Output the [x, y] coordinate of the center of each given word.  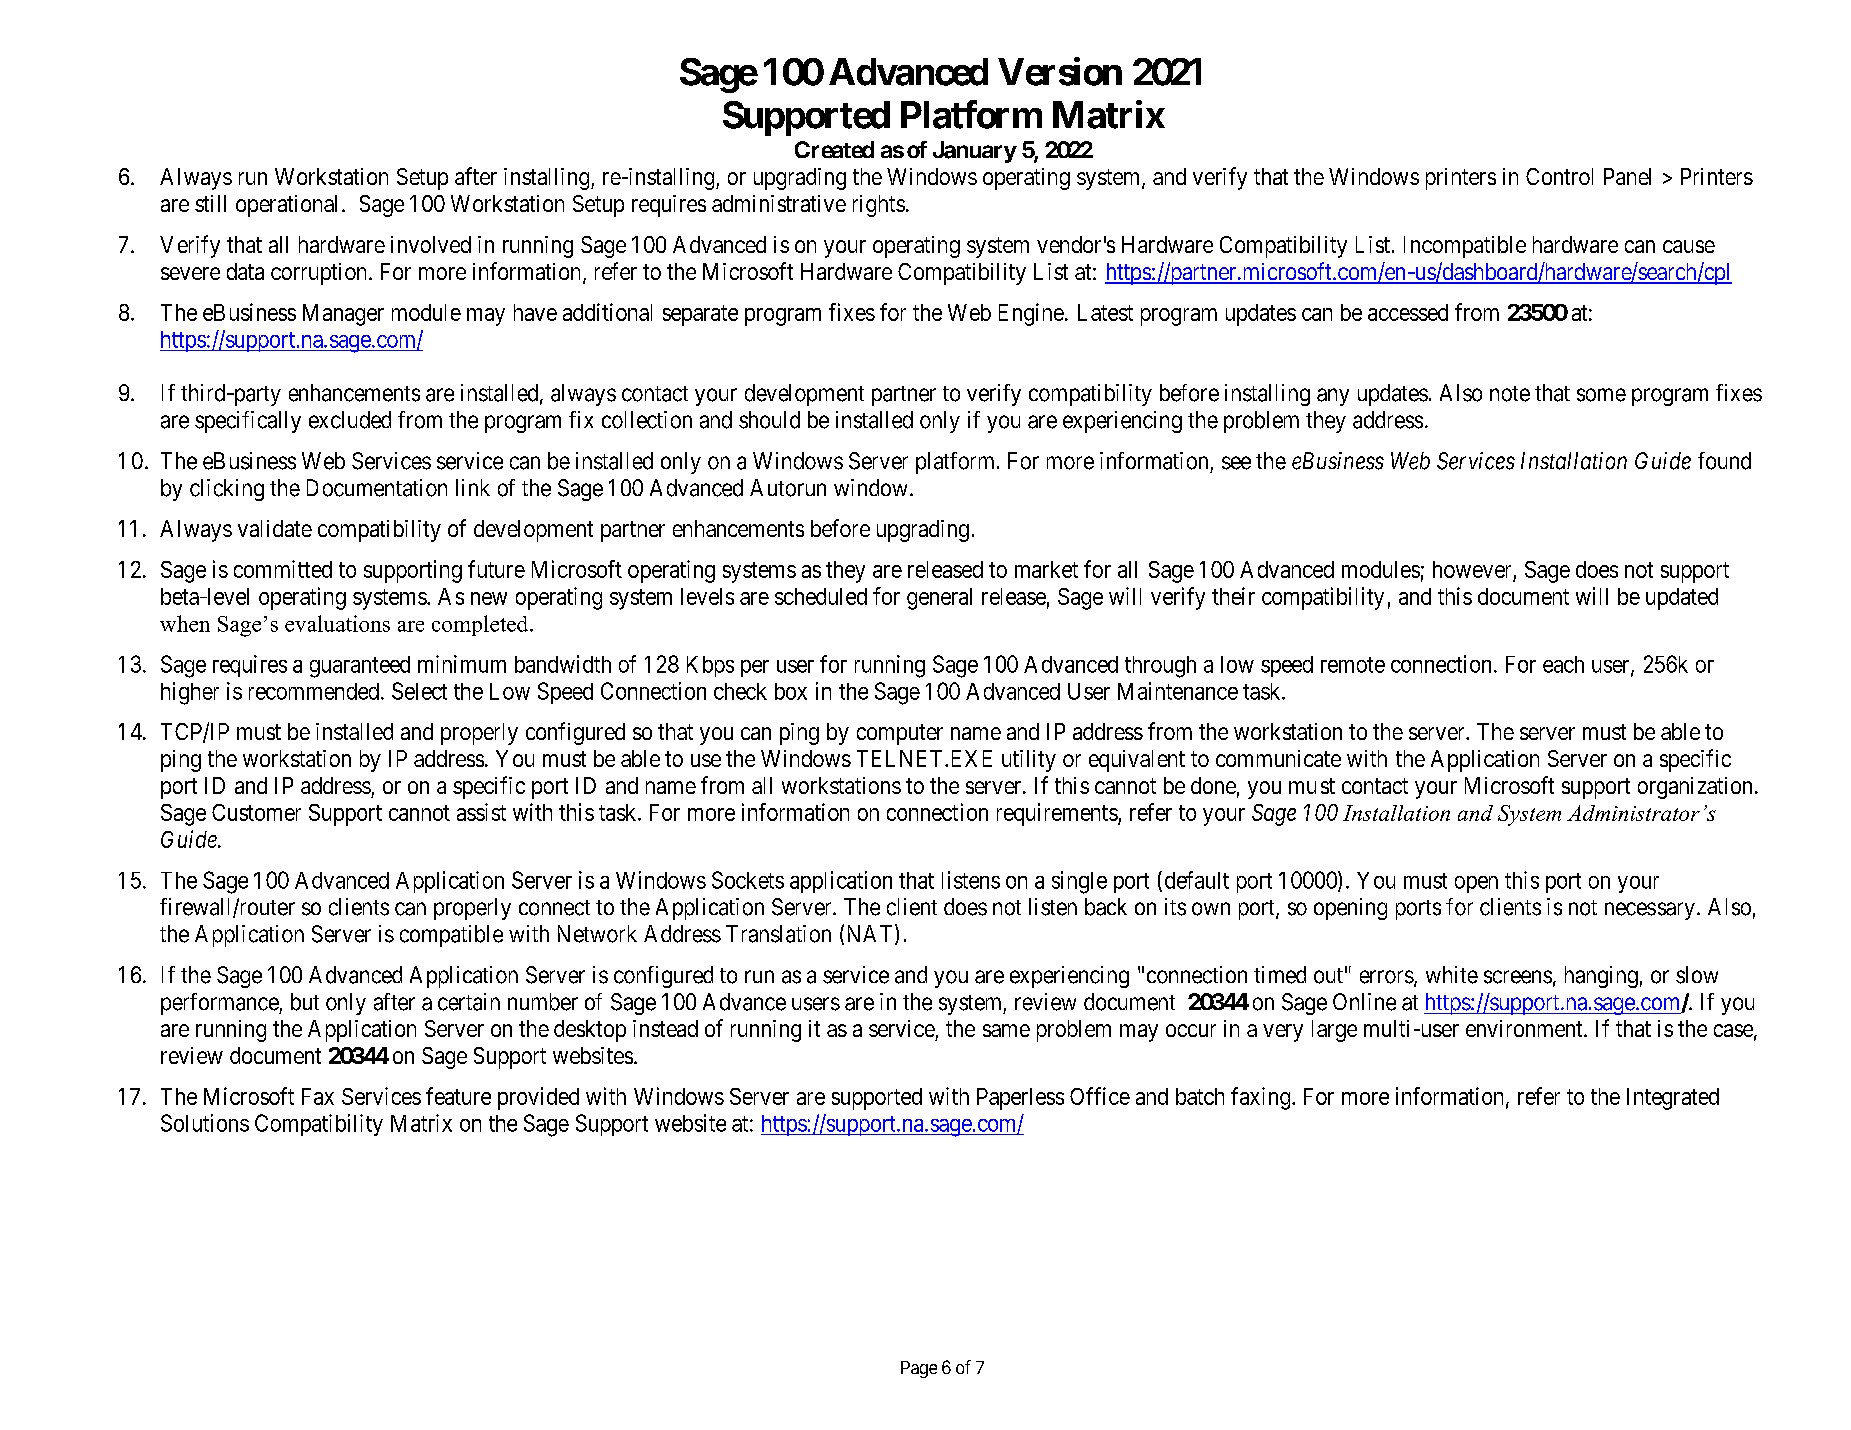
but [305, 1002]
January [975, 152]
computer [900, 734]
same [1006, 1030]
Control [1559, 176]
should [769, 420]
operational [286, 206]
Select [419, 691]
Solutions [205, 1123]
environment [1525, 1028]
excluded [350, 420]
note [1510, 394]
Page [919, 1369]
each [1563, 664]
